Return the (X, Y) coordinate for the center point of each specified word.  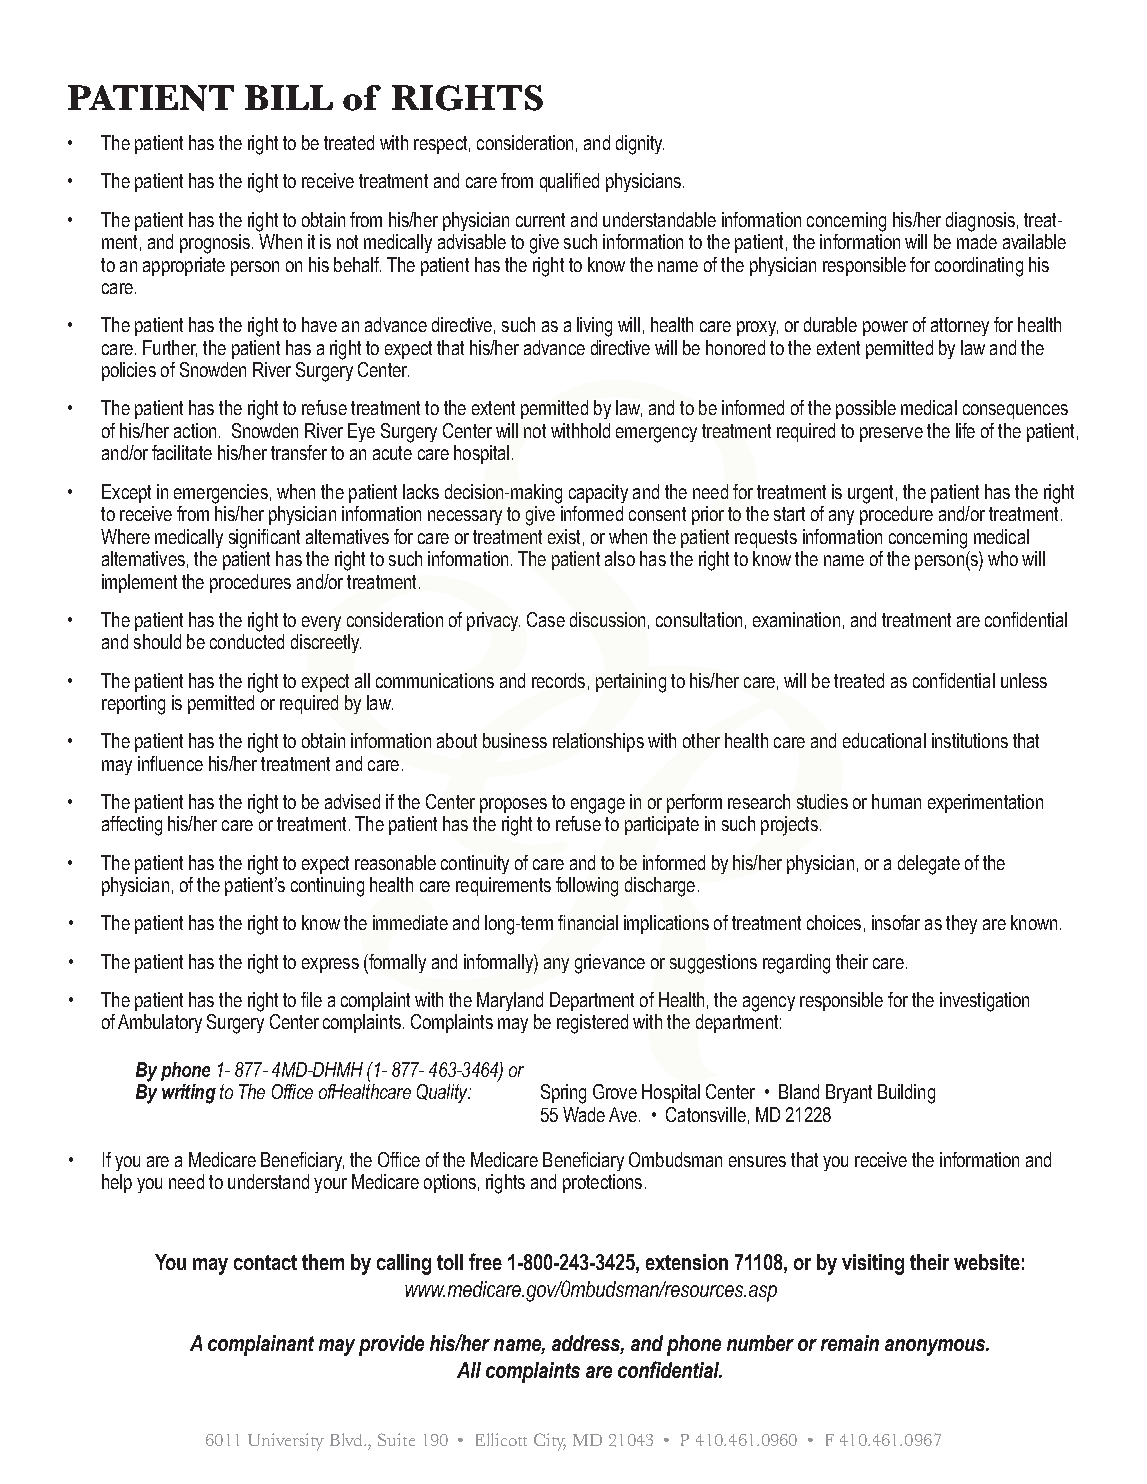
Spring (563, 1094)
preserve (891, 434)
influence (170, 763)
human (896, 801)
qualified (569, 182)
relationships (598, 742)
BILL (289, 97)
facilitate (182, 452)
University (286, 1442)
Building (906, 1094)
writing (189, 1094)
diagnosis (980, 222)
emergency (656, 435)
